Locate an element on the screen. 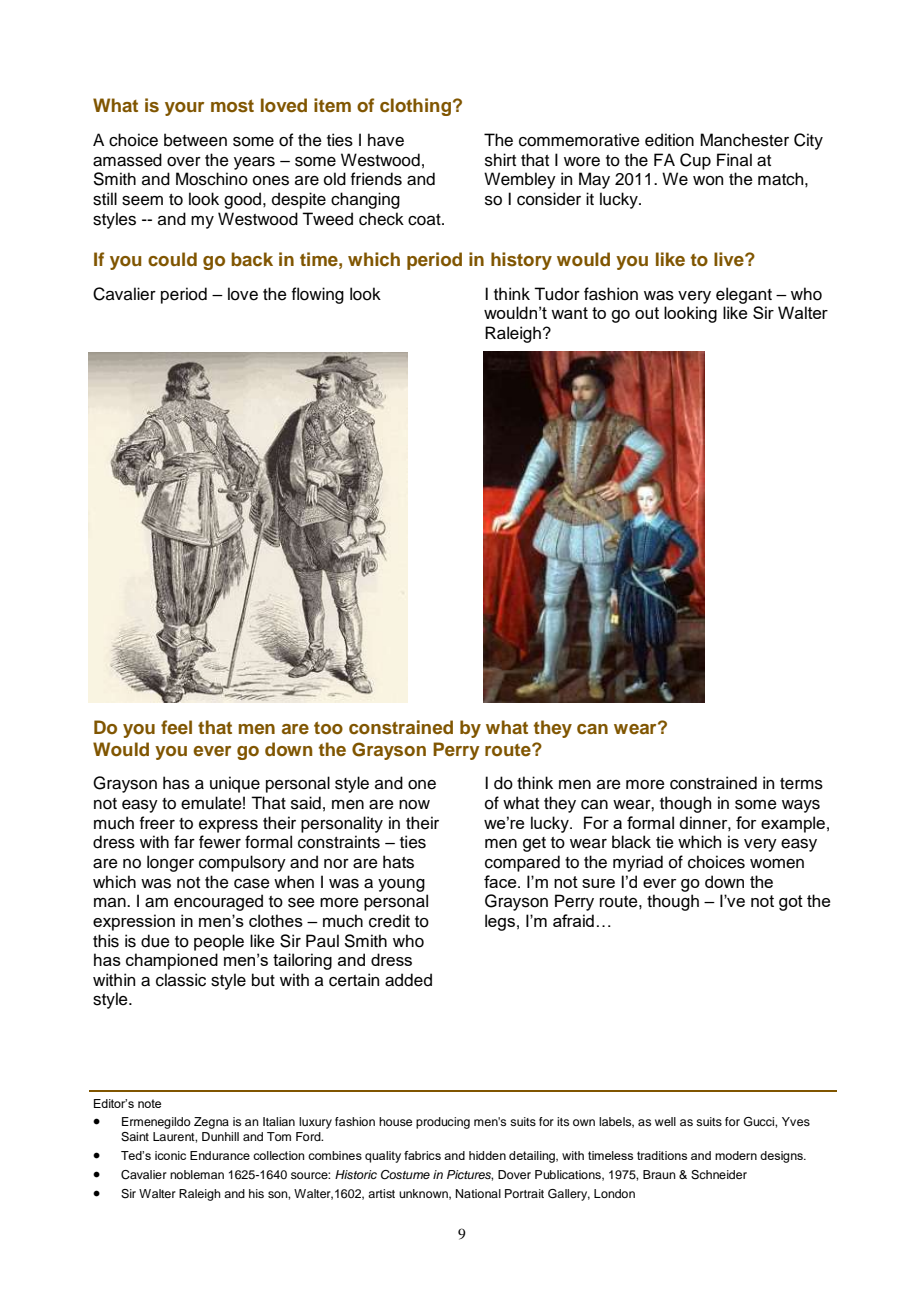 This screenshot has height=1308, width=924. feel is located at coordinates (176, 727).
